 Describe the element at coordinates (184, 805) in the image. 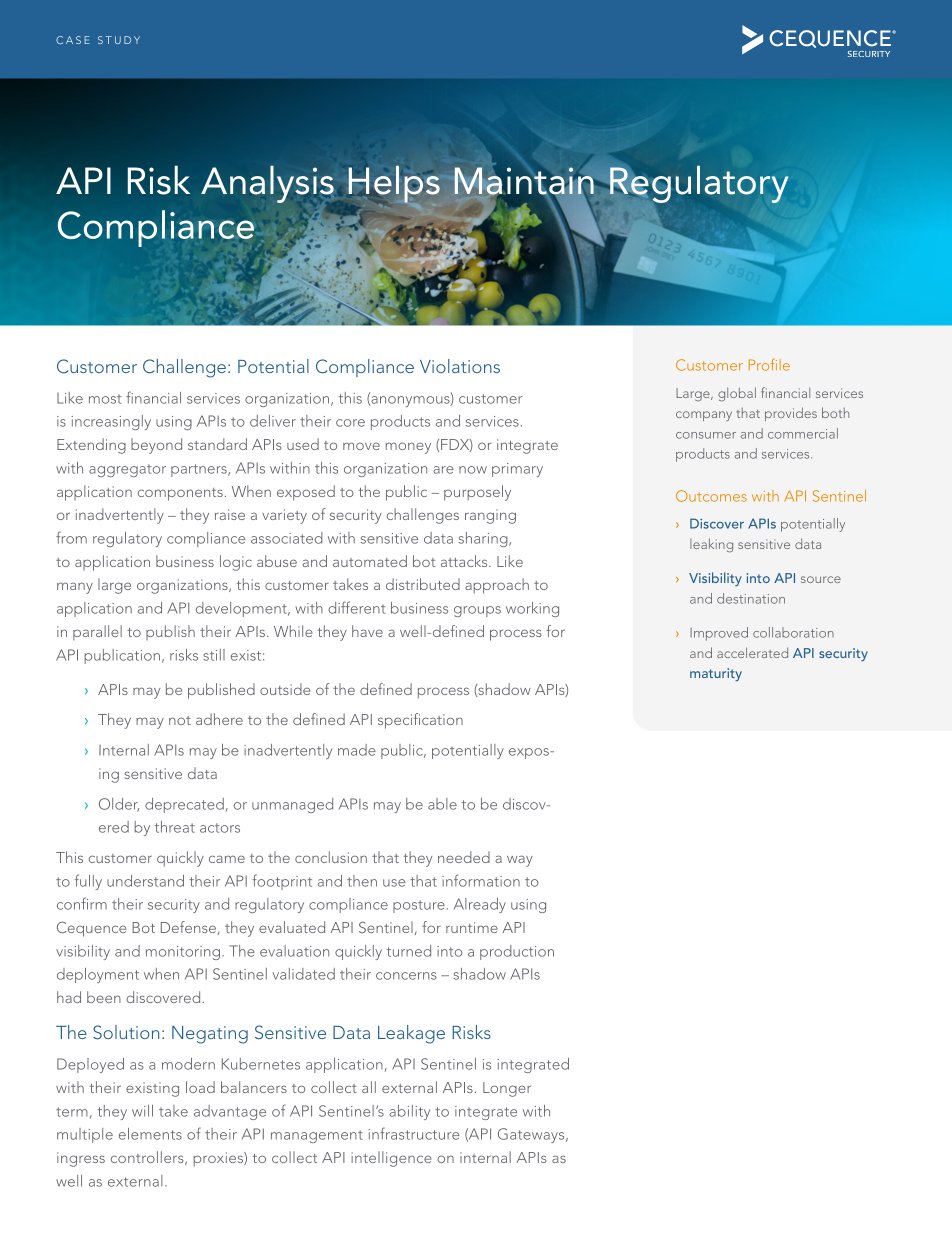

I see `deprecated` at that location.
